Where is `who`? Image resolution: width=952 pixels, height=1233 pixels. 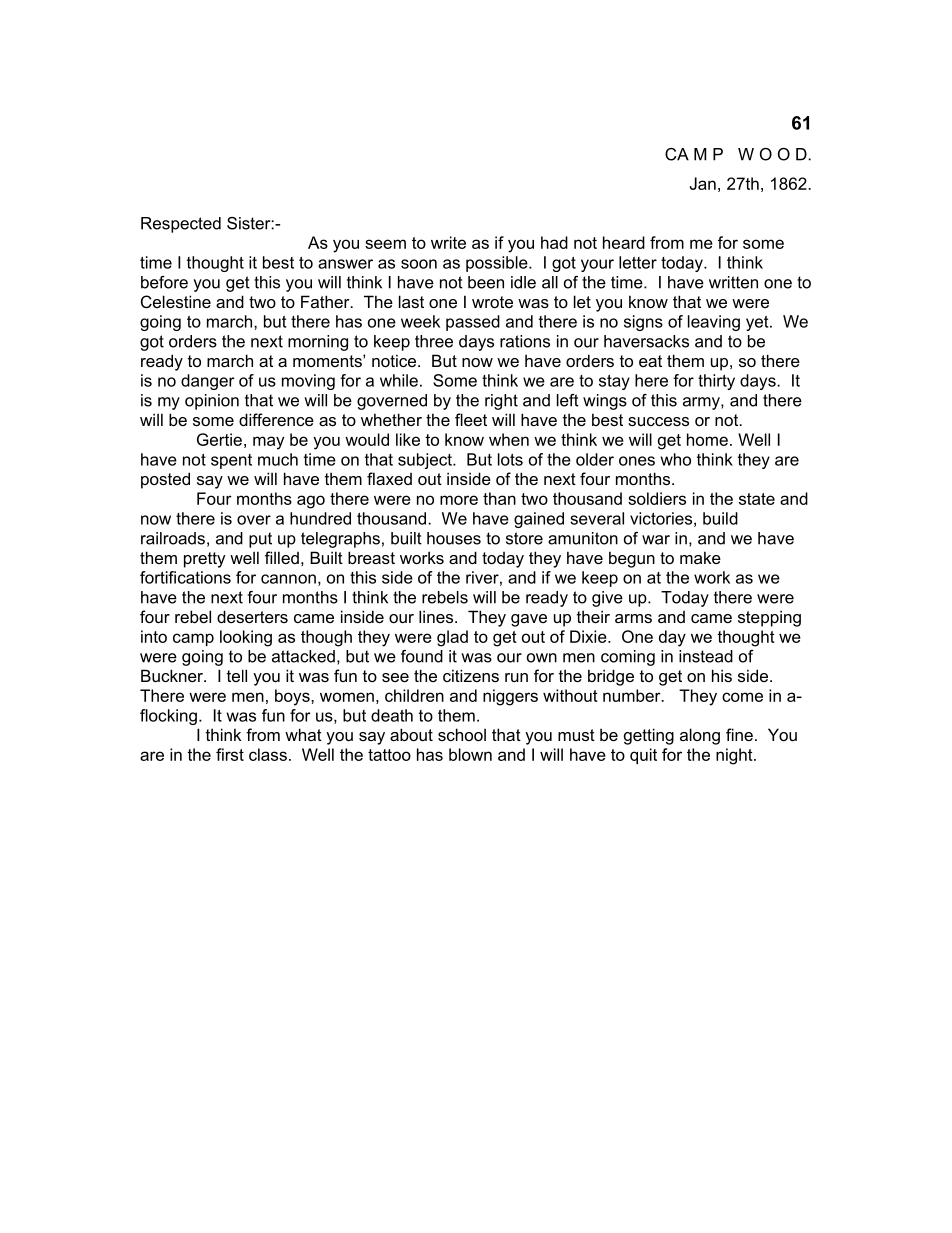 who is located at coordinates (675, 459).
